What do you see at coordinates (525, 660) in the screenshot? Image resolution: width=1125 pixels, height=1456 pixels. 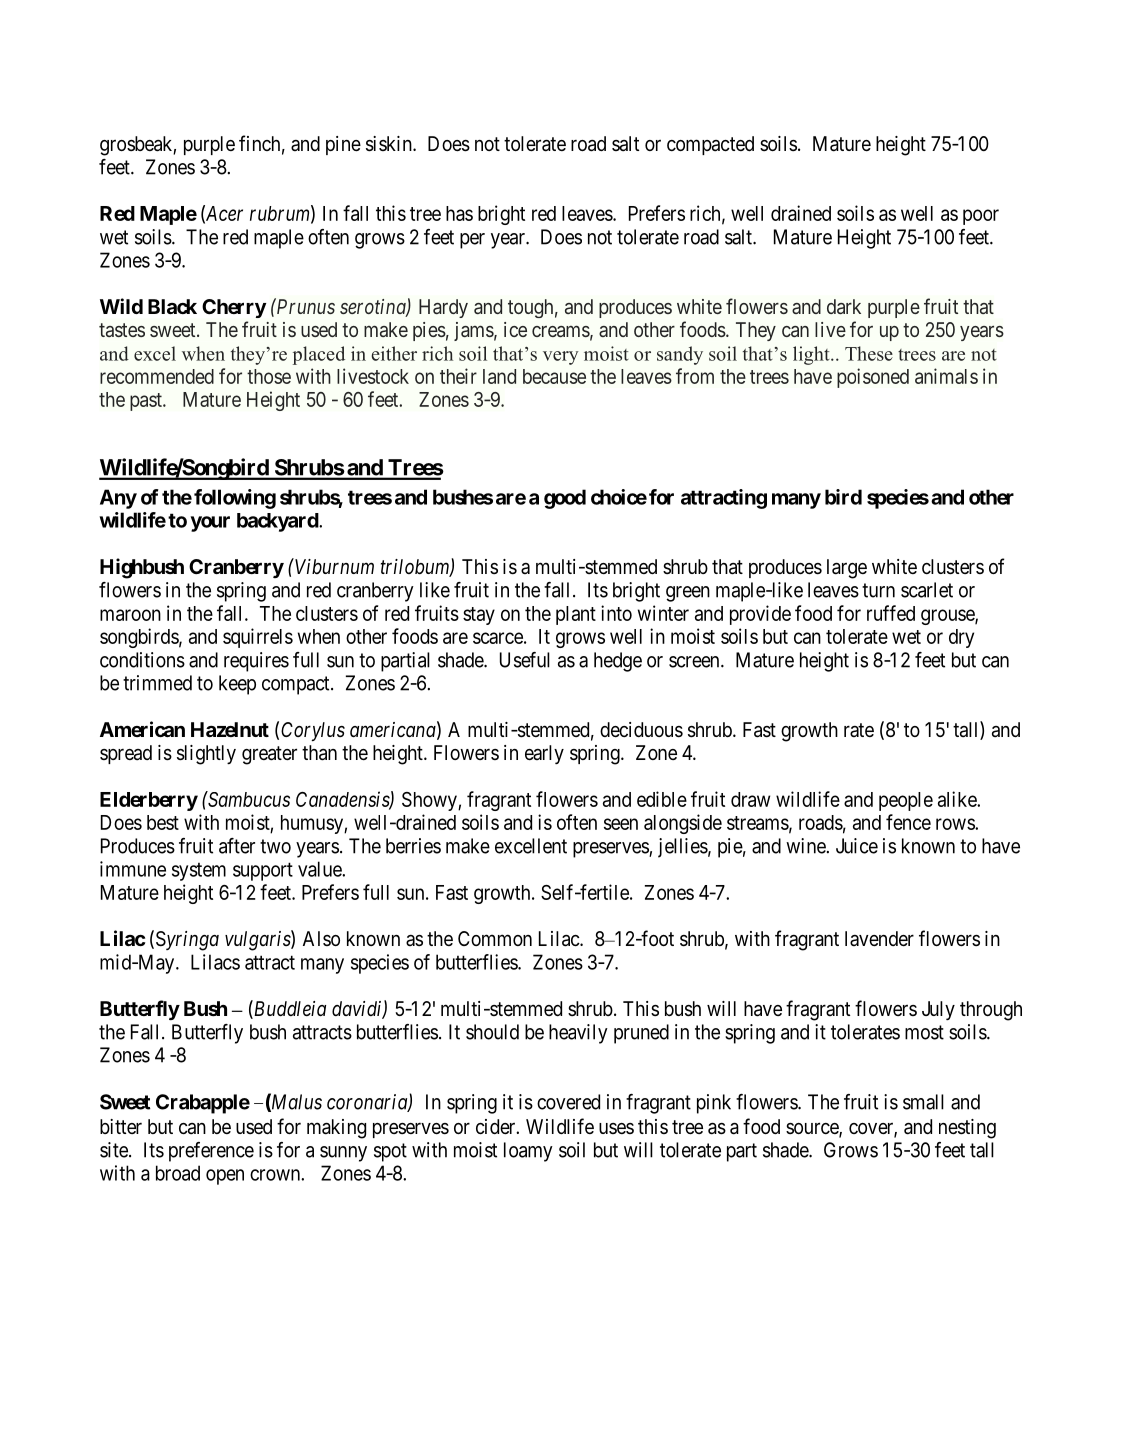 I see `Useful` at bounding box center [525, 660].
